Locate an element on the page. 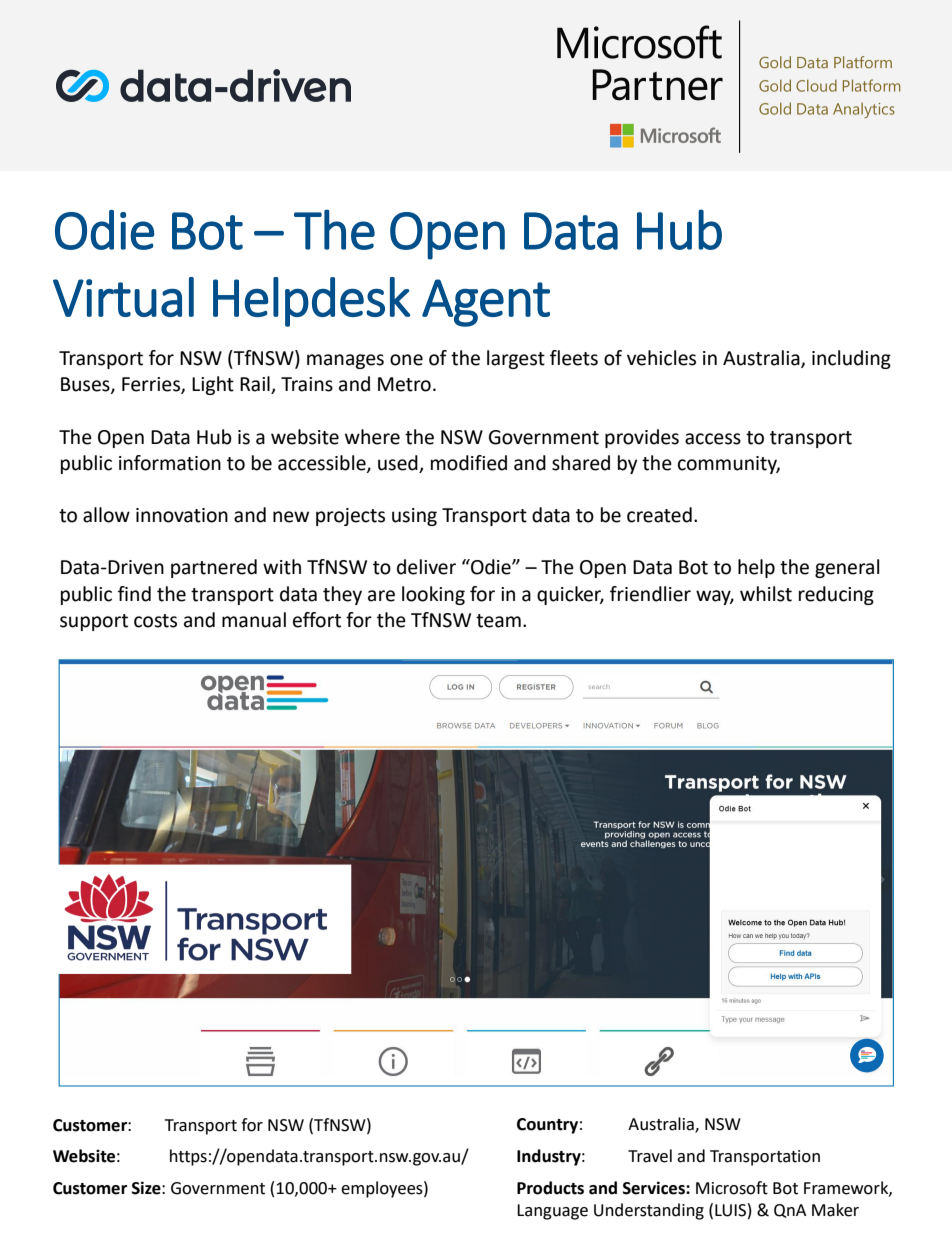  innovation is located at coordinates (182, 515).
